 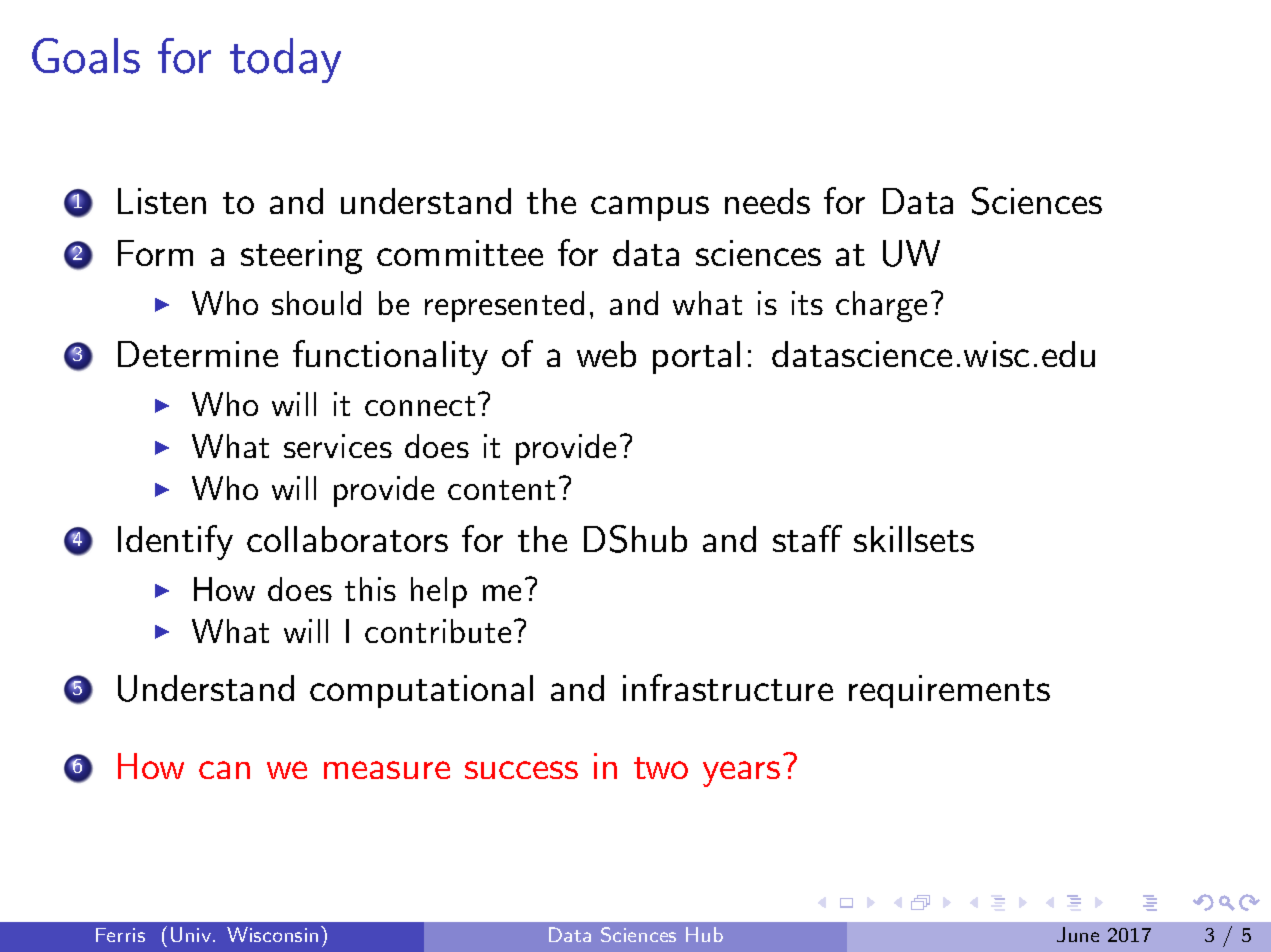 What do you see at coordinates (881, 306) in the page?
I see `charge` at bounding box center [881, 306].
